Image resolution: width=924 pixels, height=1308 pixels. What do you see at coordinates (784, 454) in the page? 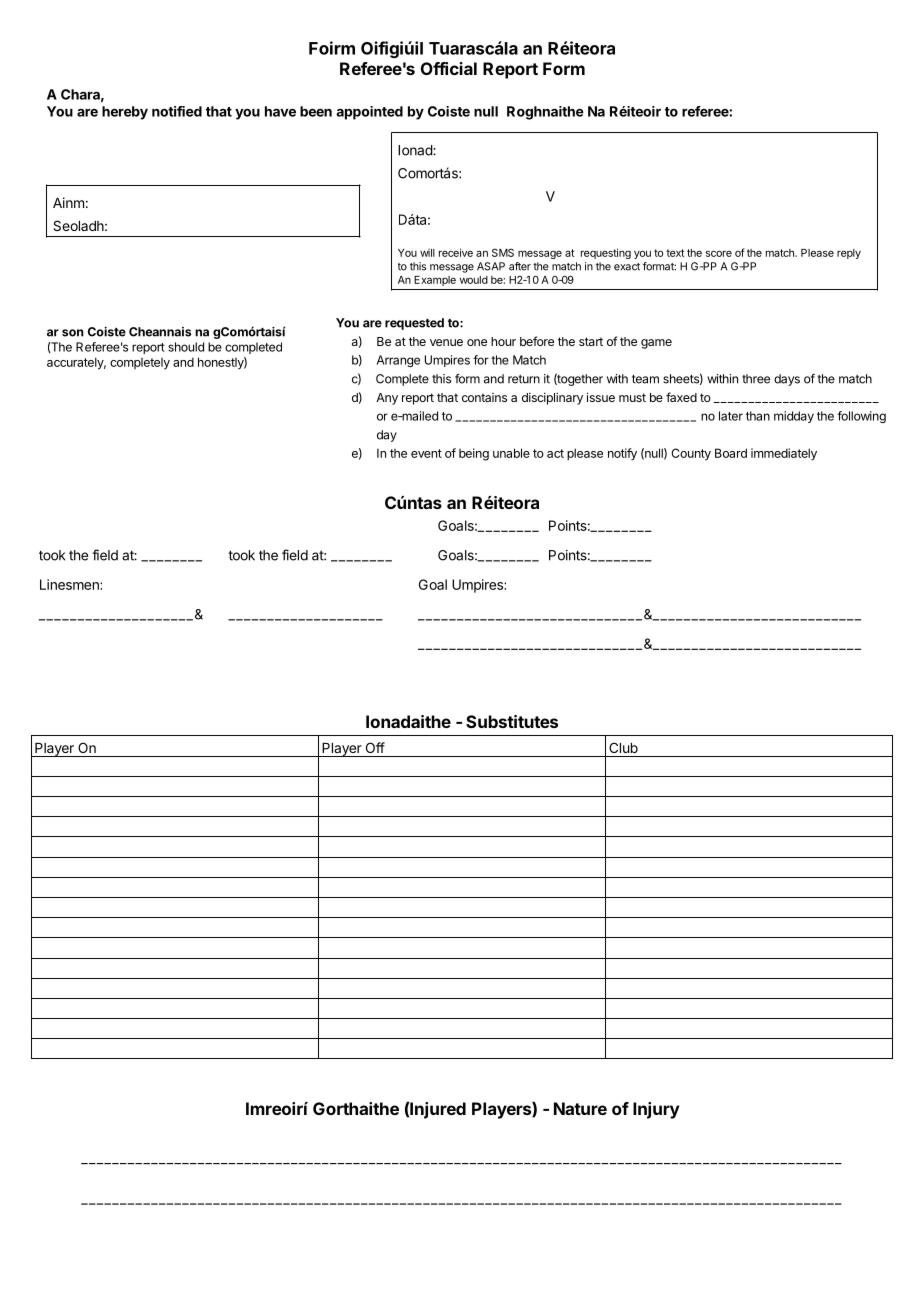
I see `immediately` at bounding box center [784, 454].
